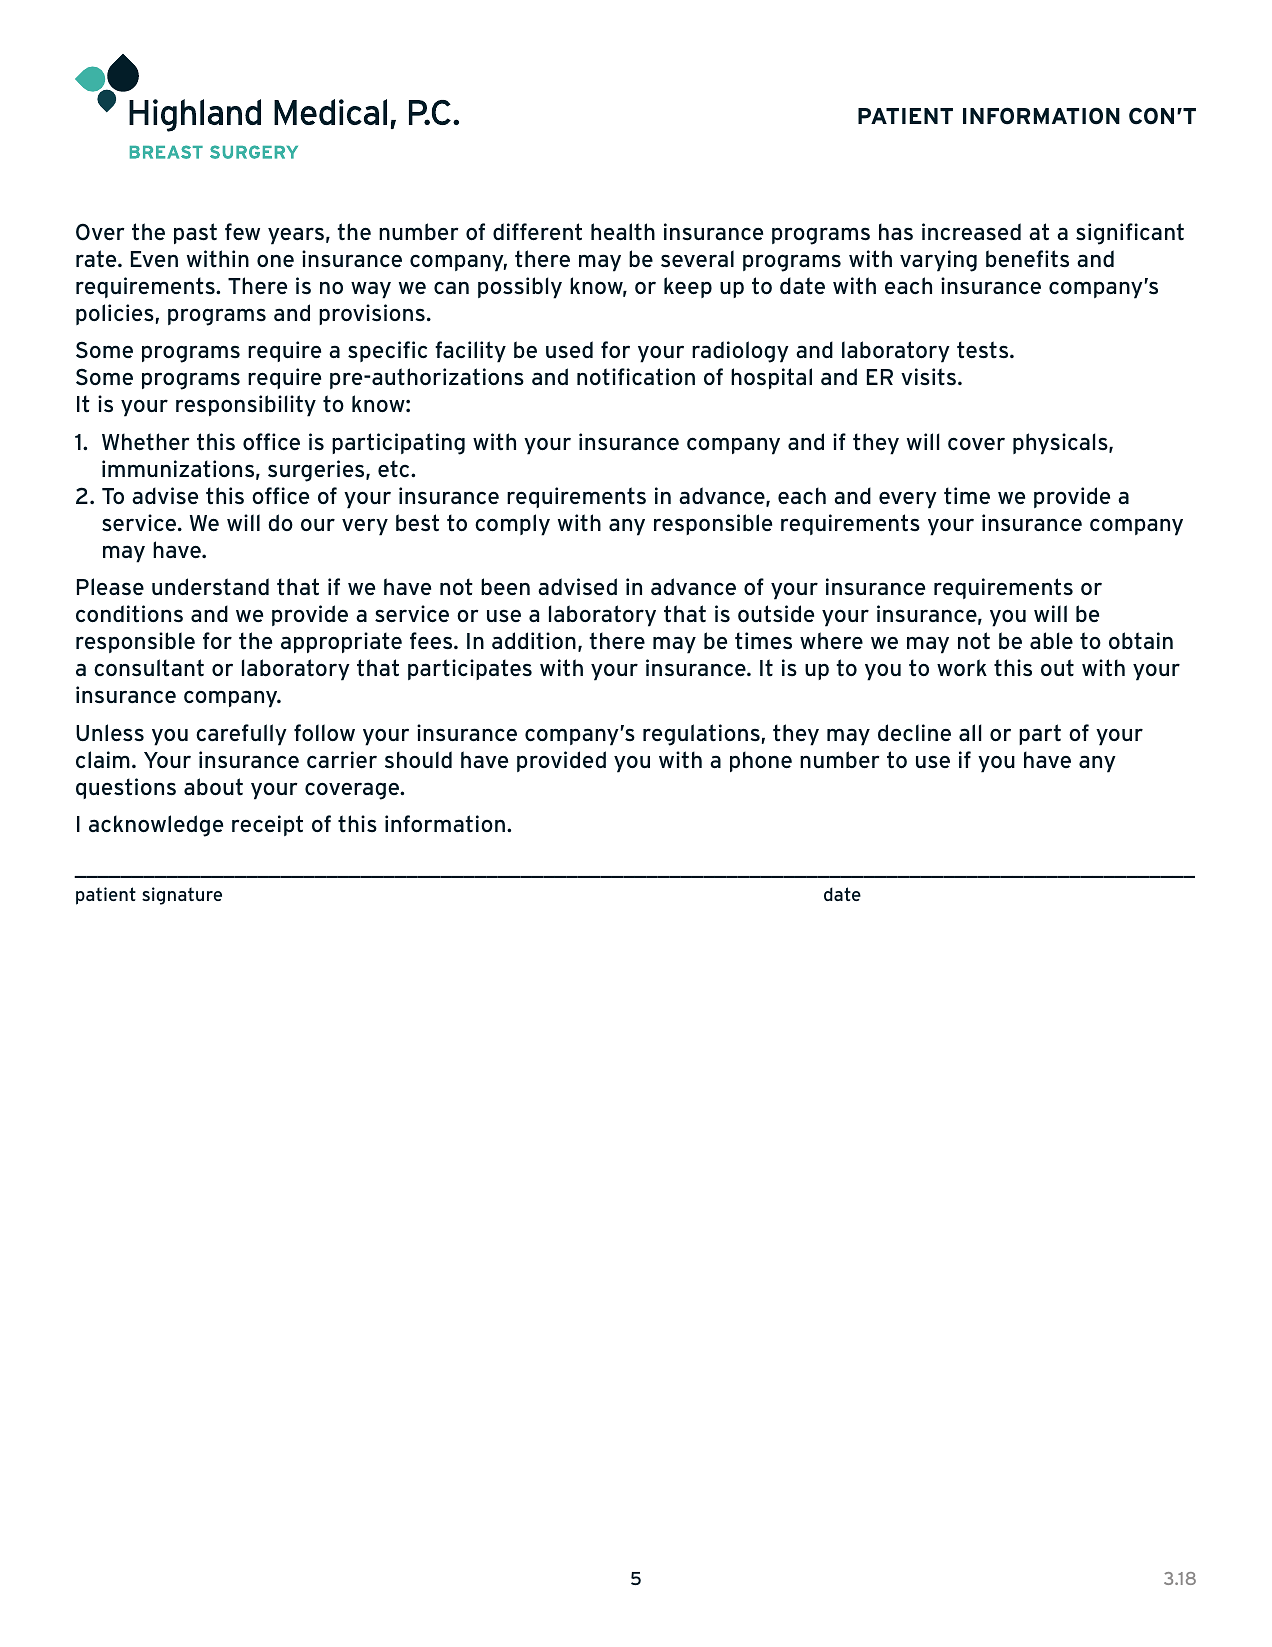  I want to click on phone, so click(761, 761).
